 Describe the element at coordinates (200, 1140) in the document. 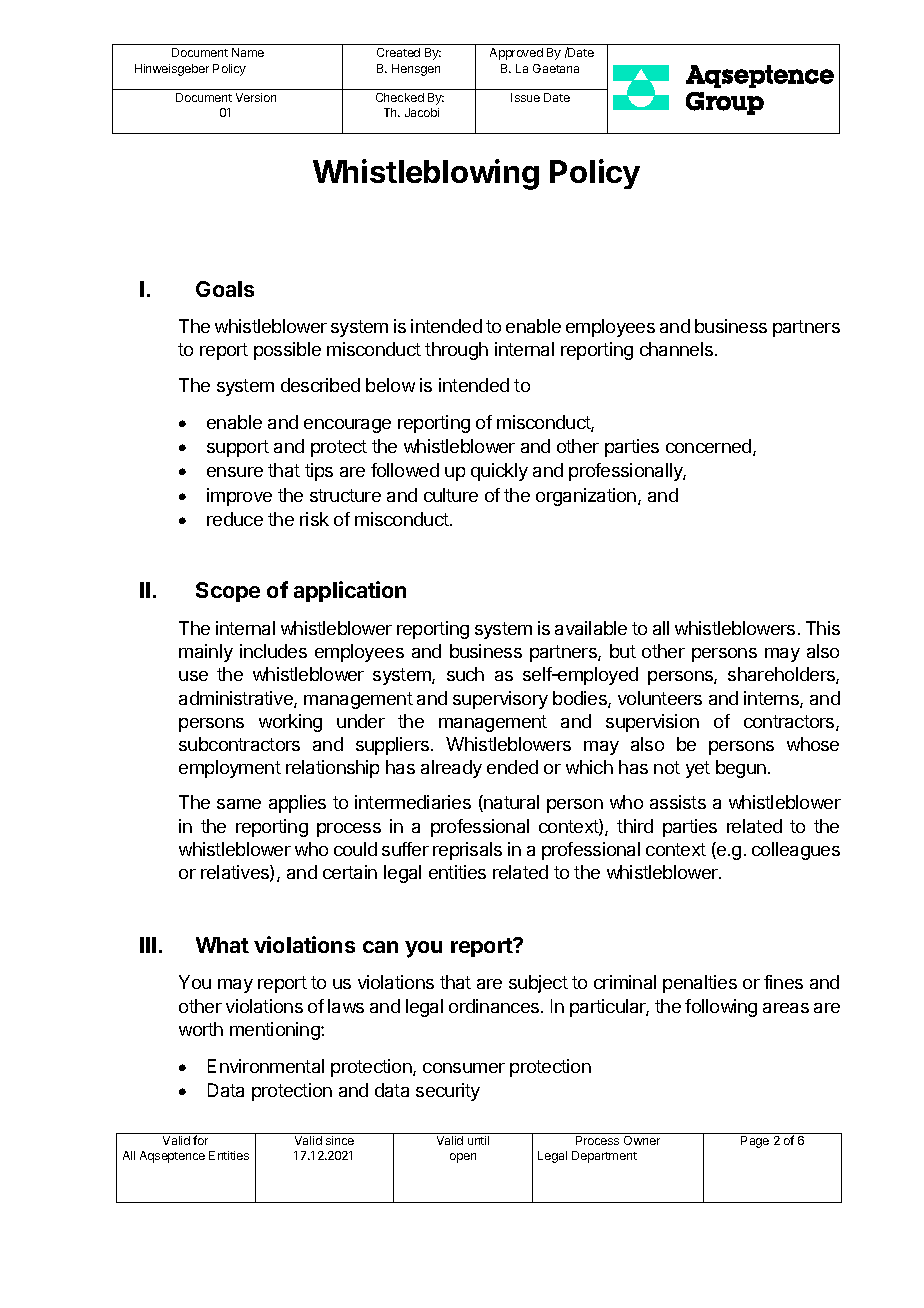

I see `for` at that location.
